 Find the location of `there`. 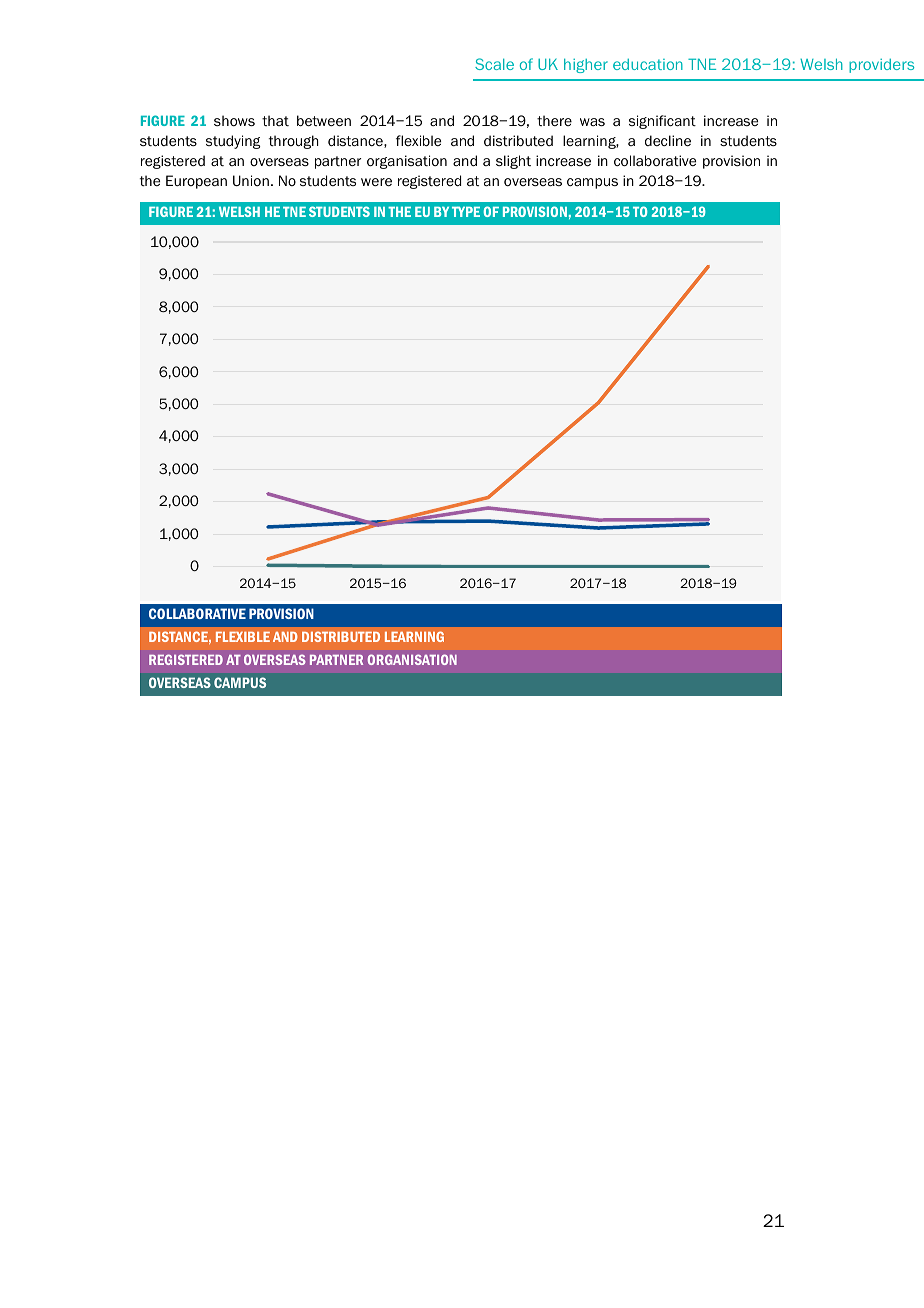

there is located at coordinates (554, 120).
